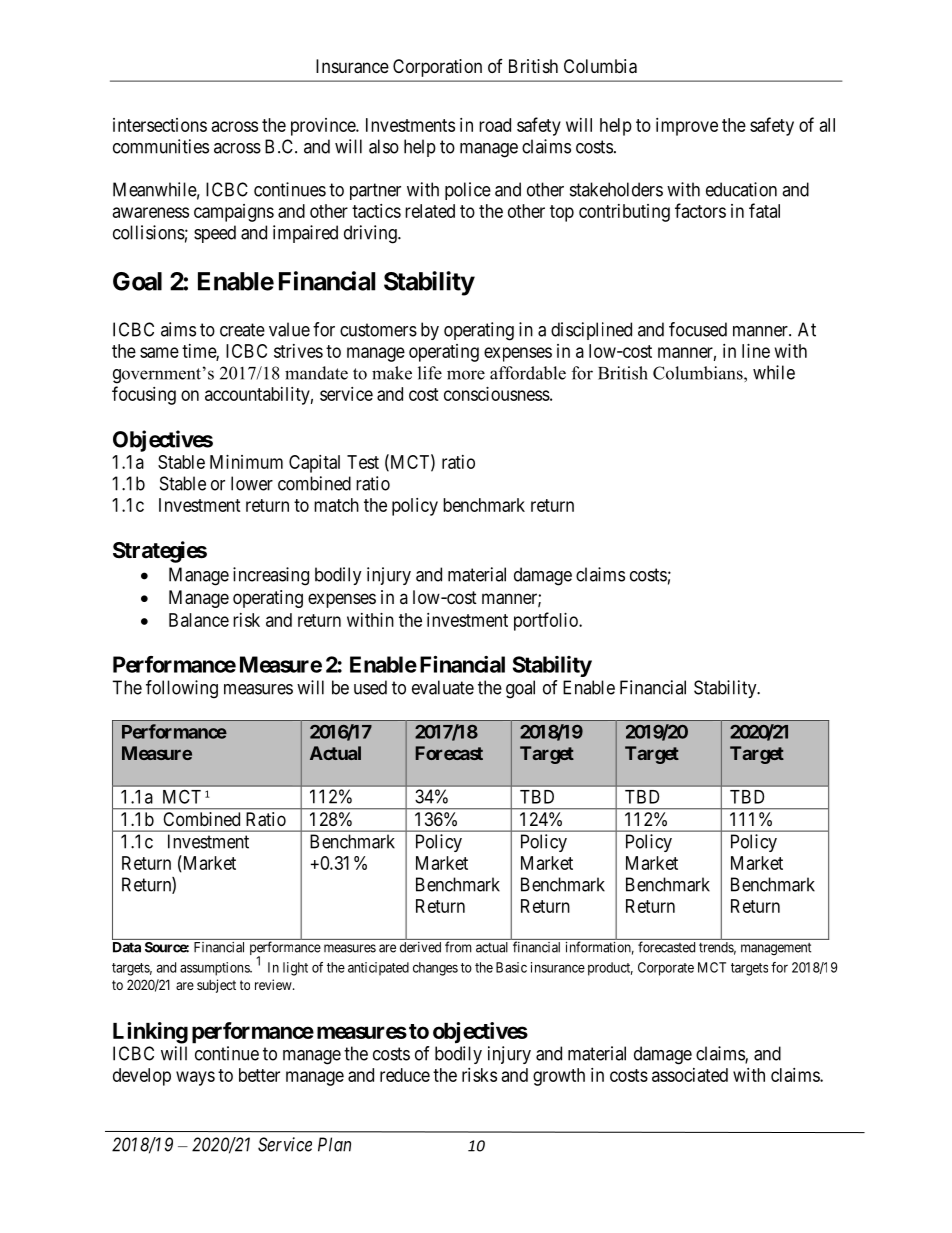 The image size is (952, 1233). Describe the element at coordinates (405, 1075) in the screenshot. I see `reduce` at that location.
